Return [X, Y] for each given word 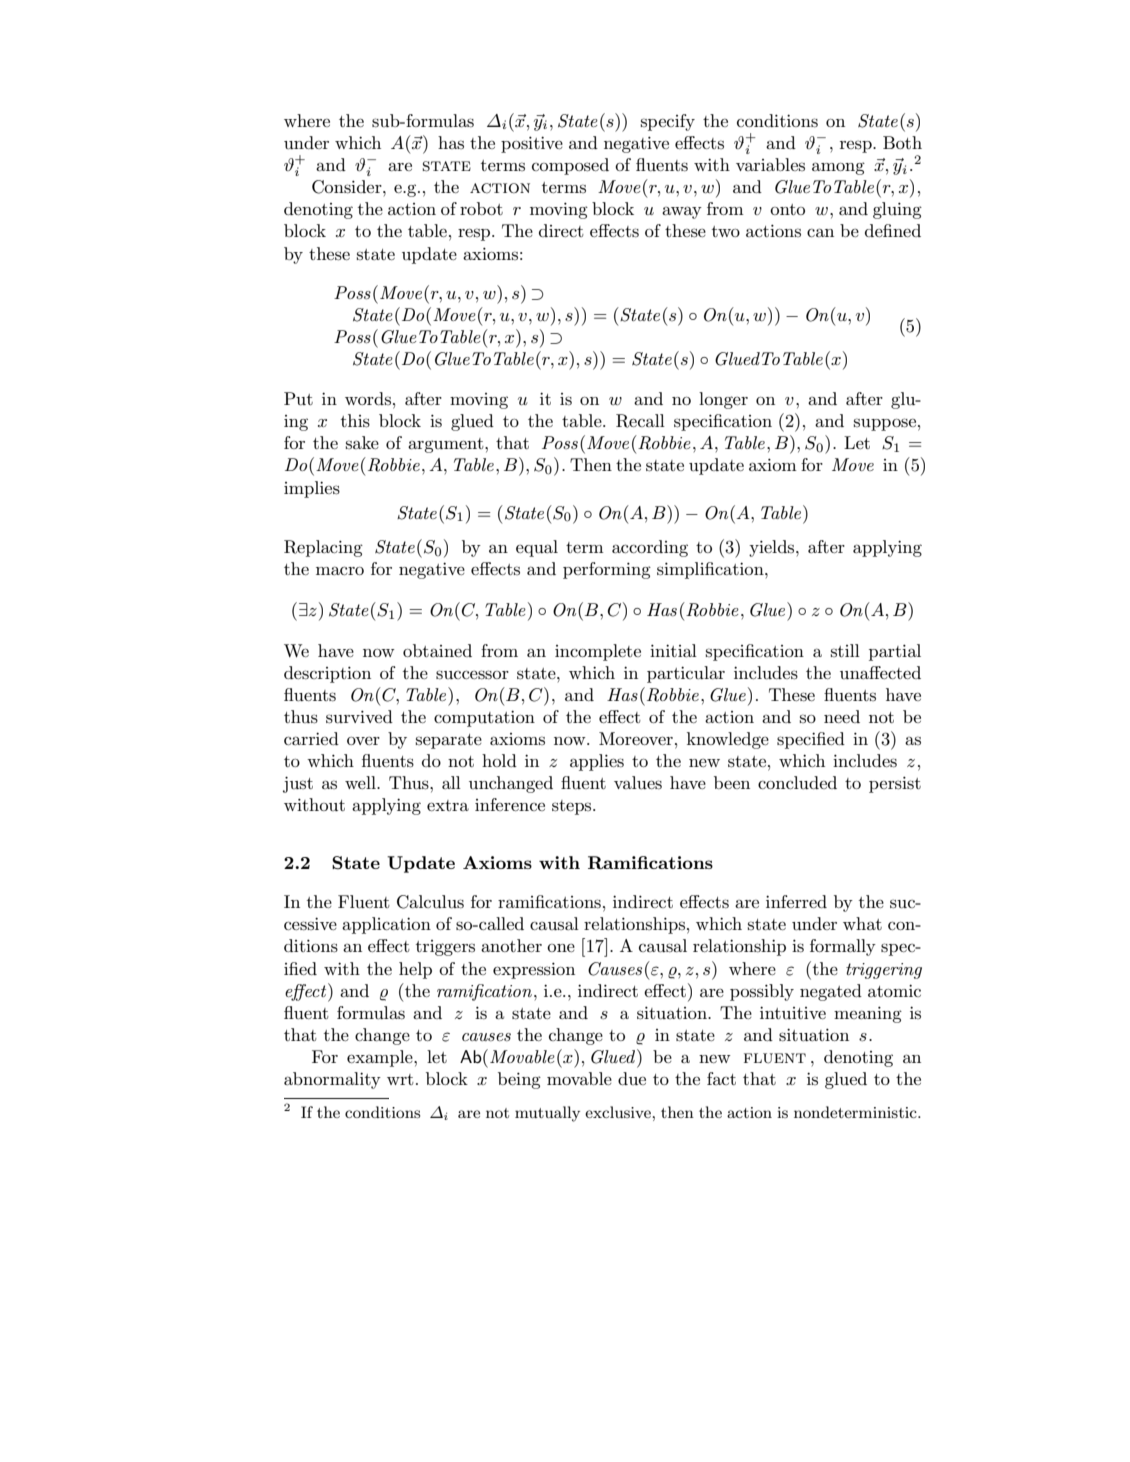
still [845, 650]
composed [570, 166]
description [327, 674]
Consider [348, 187]
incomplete [598, 652]
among [838, 168]
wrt [400, 1079]
